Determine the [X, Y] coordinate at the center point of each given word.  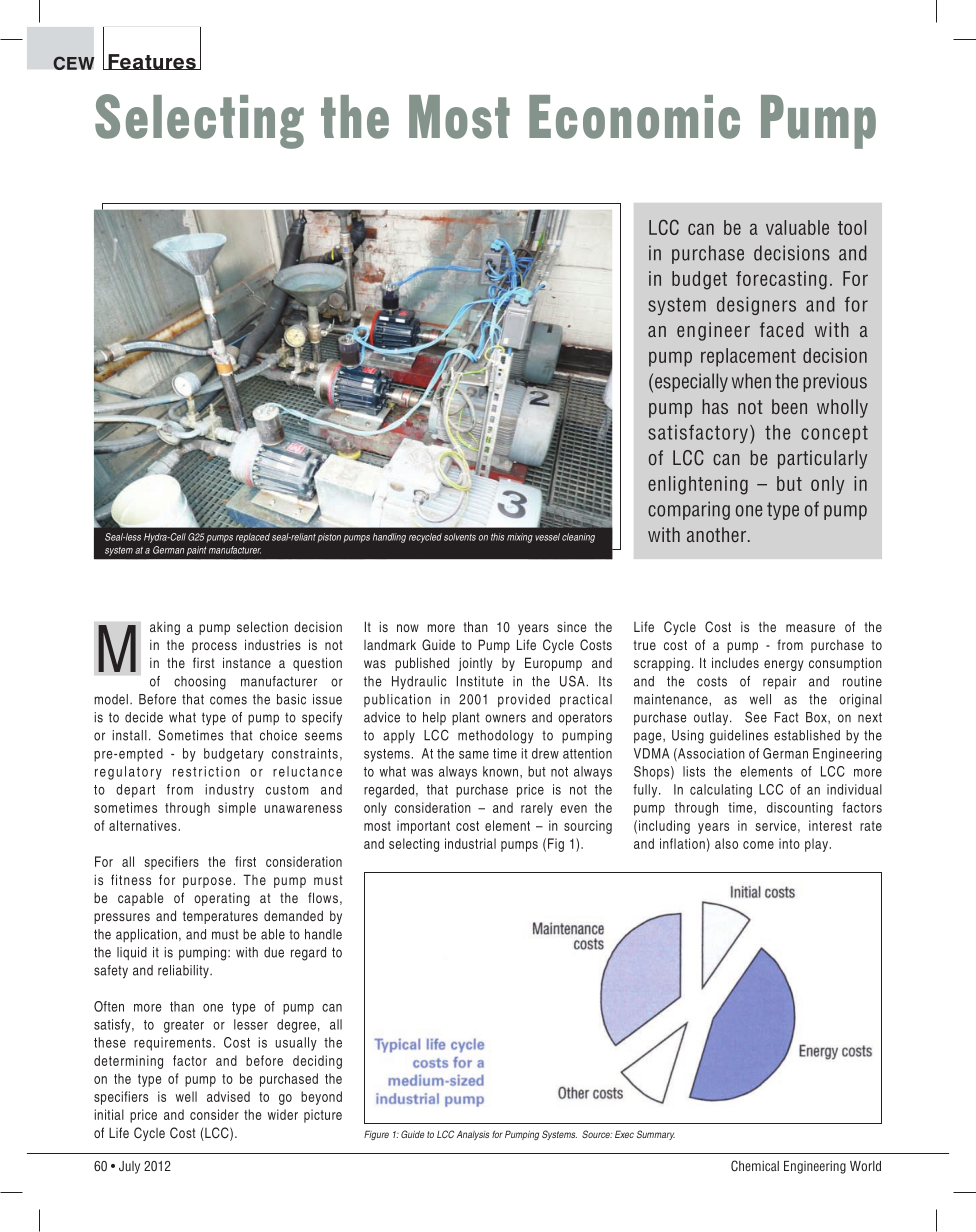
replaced [253, 538]
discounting [800, 809]
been [789, 406]
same [474, 755]
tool [852, 227]
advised [228, 1096]
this [497, 537]
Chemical [755, 1166]
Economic [634, 117]
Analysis [473, 1135]
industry [229, 791]
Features [152, 62]
